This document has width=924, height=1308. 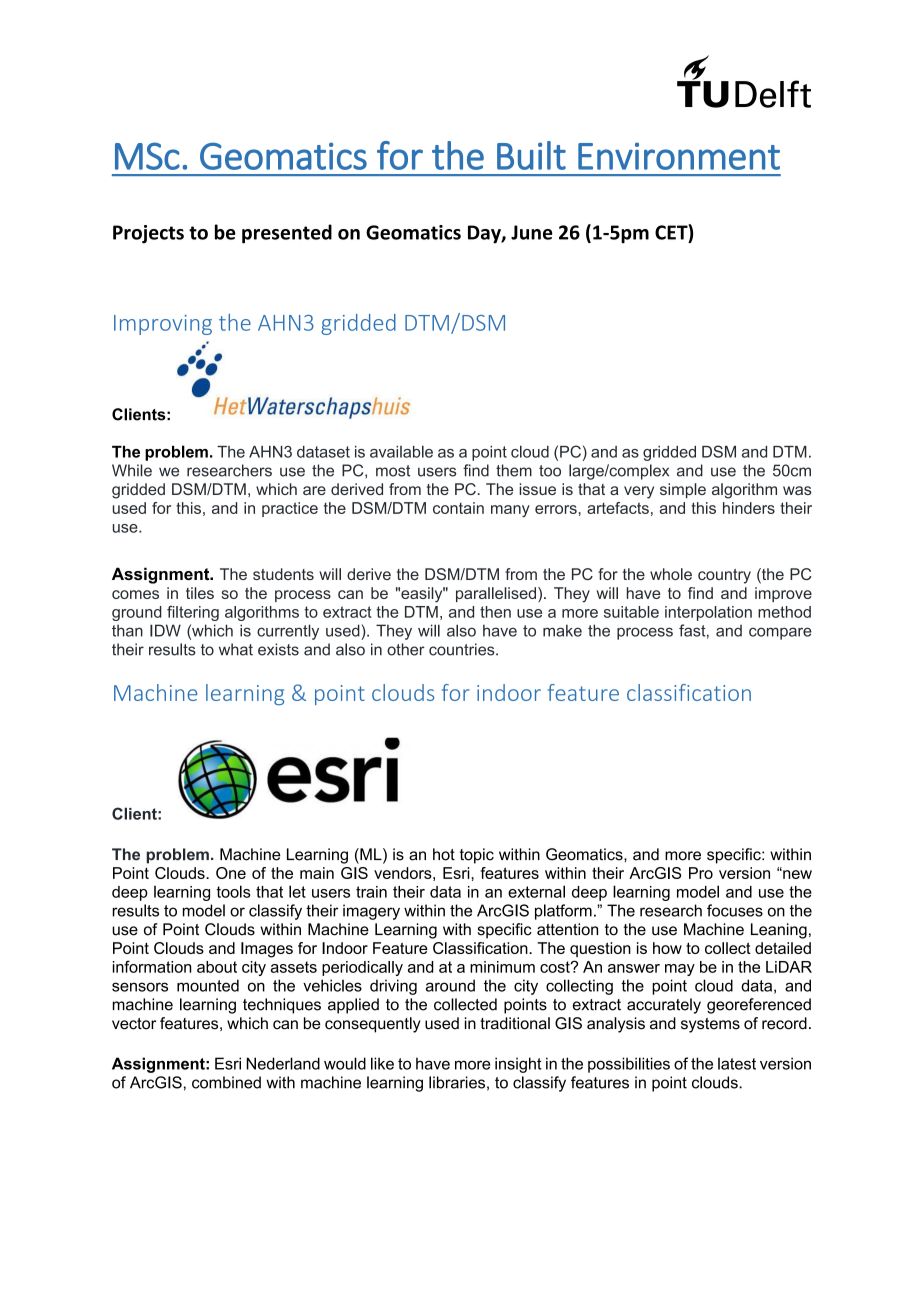 I want to click on interpolation, so click(x=708, y=613).
